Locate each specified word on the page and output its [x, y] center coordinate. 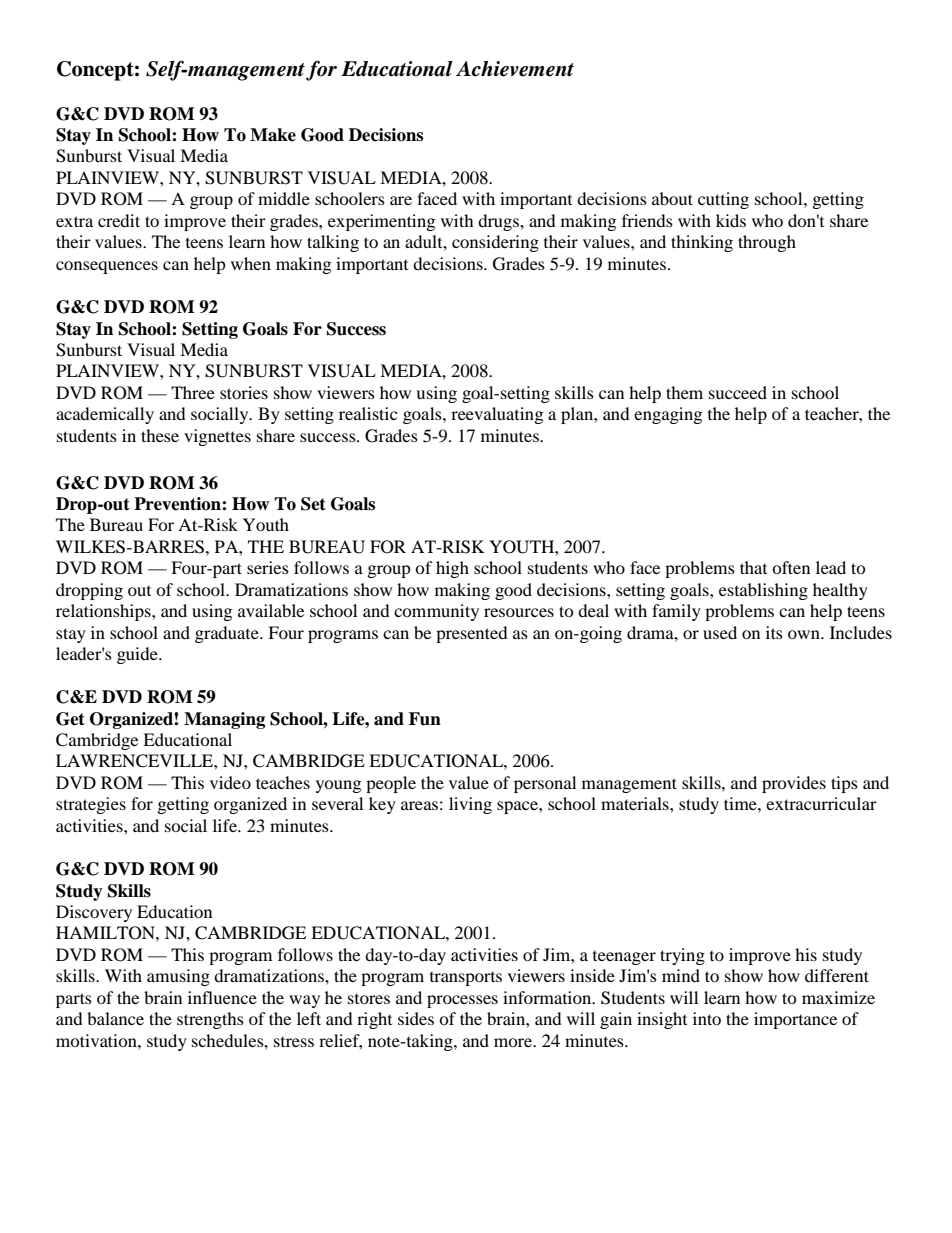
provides [794, 784]
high [452, 569]
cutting [723, 200]
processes [462, 1001]
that [753, 567]
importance [795, 1020]
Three [193, 392]
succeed [738, 392]
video [230, 782]
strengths [210, 1020]
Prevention [178, 504]
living [470, 805]
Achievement [515, 69]
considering [495, 243]
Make [273, 135]
